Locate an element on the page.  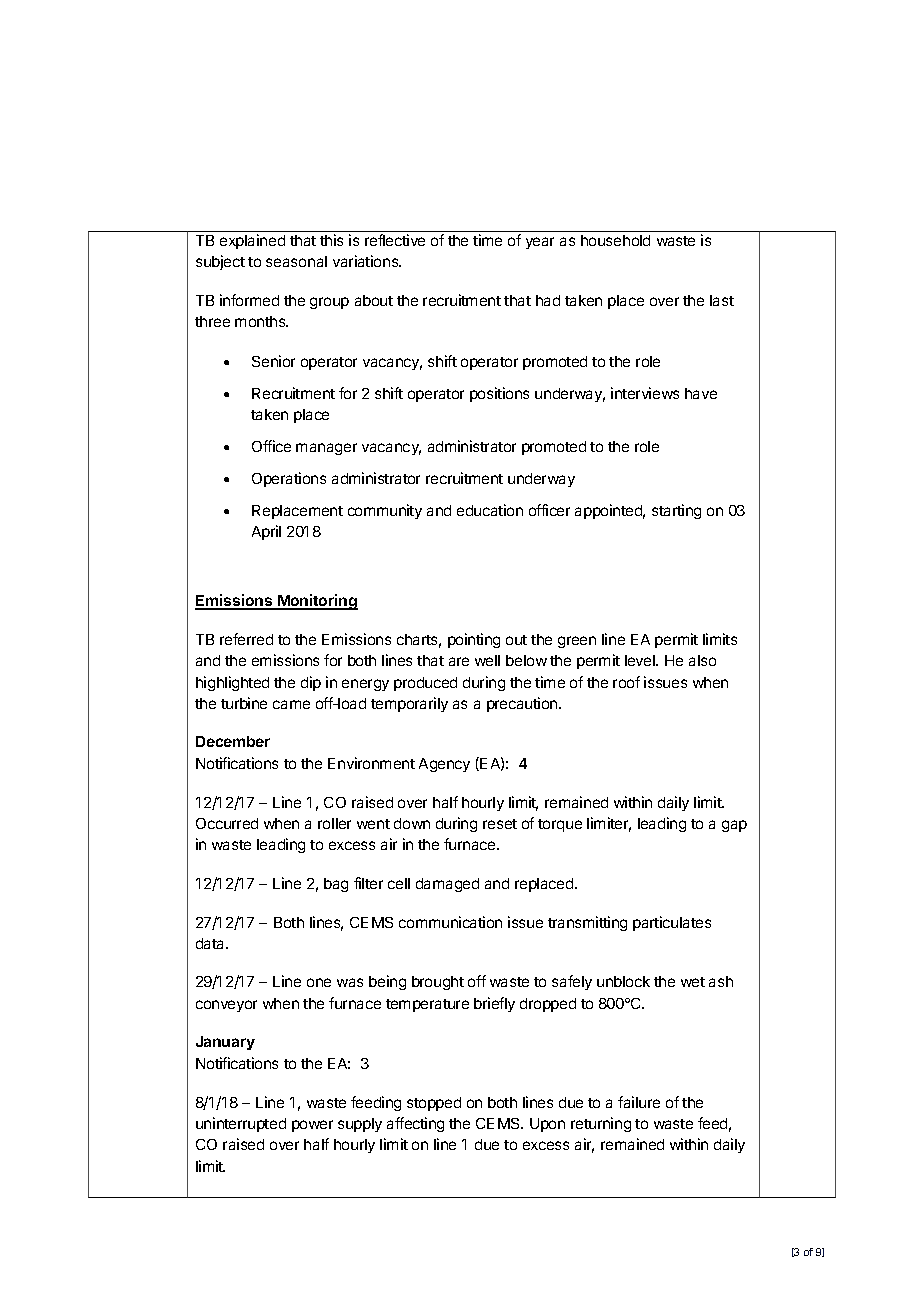
household is located at coordinates (615, 240).
